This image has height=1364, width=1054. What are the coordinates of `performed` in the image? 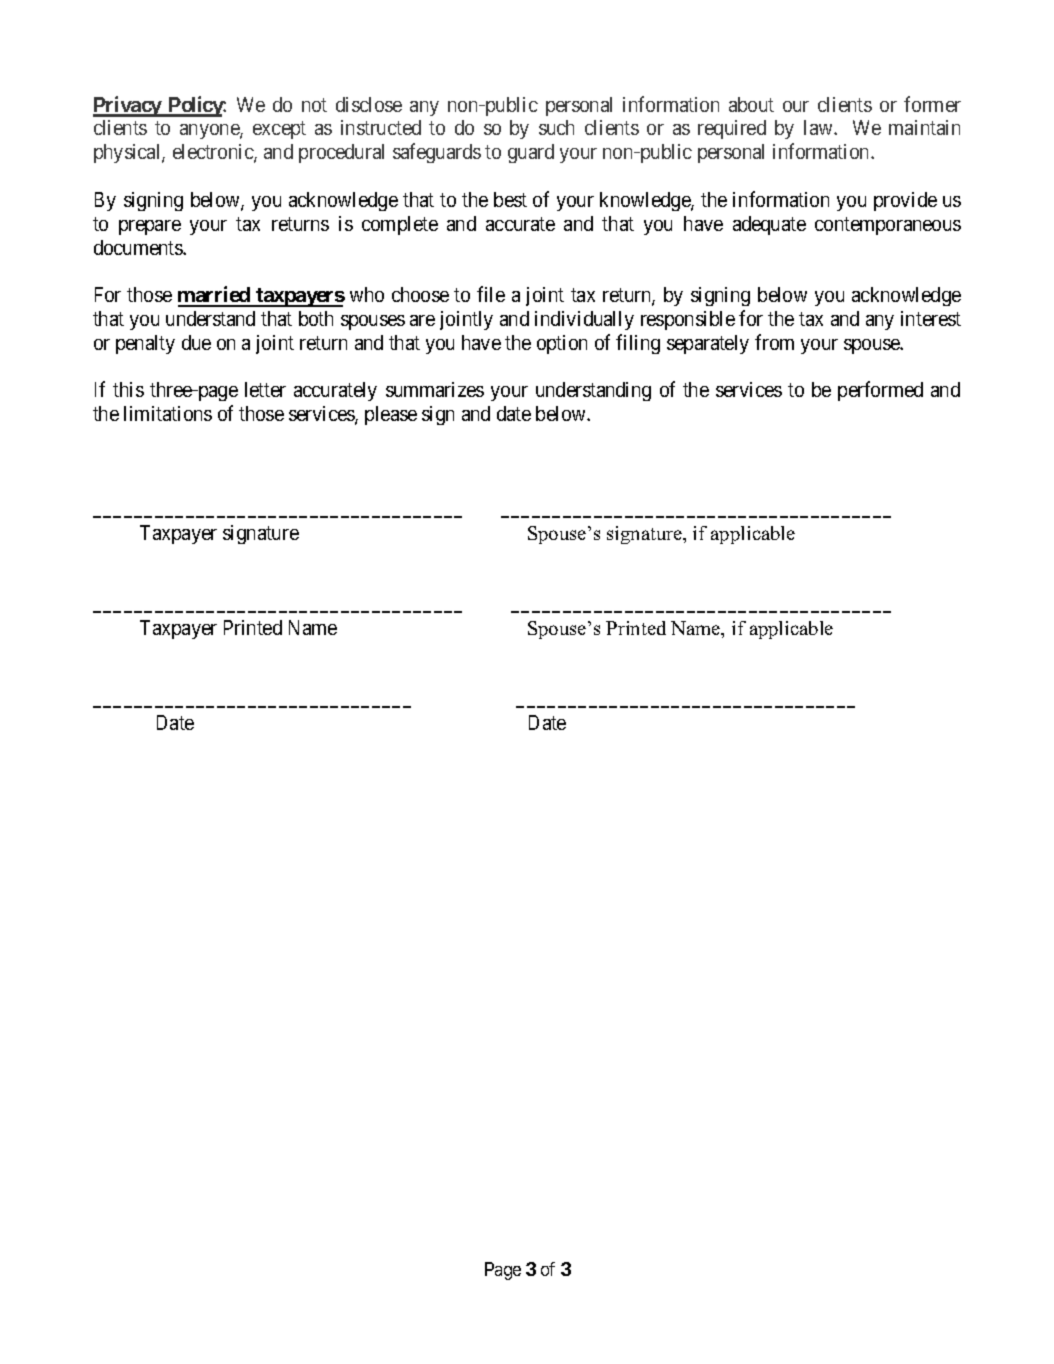 It's located at (880, 391).
